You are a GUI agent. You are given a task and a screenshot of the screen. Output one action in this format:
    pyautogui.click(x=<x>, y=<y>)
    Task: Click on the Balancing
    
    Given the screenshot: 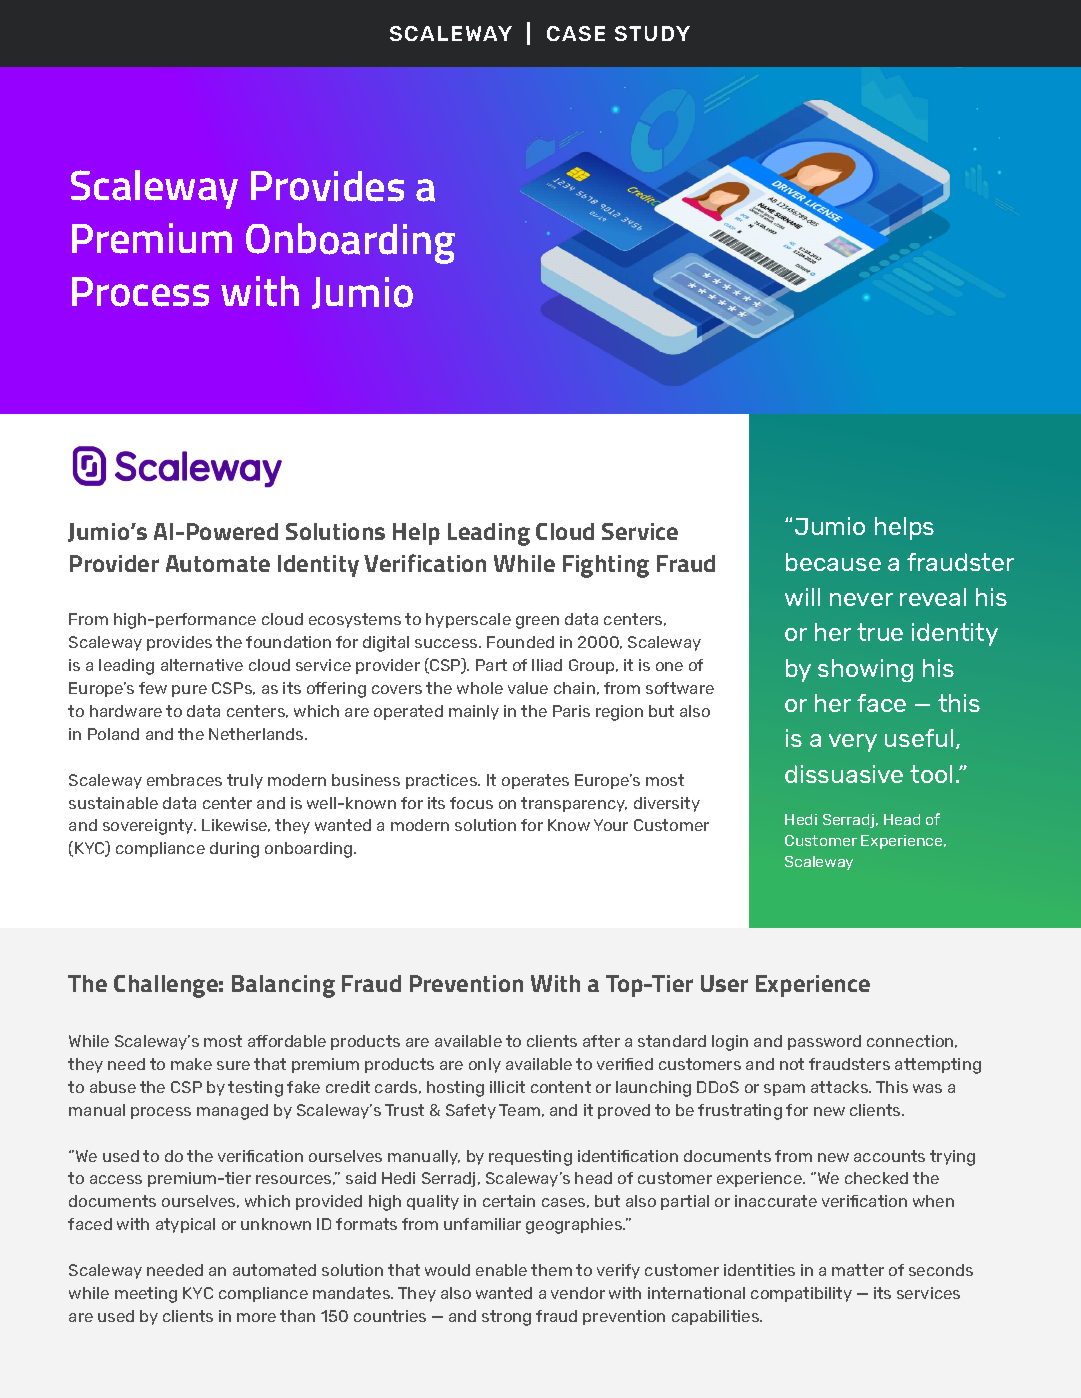 What is the action you would take?
    pyautogui.click(x=283, y=986)
